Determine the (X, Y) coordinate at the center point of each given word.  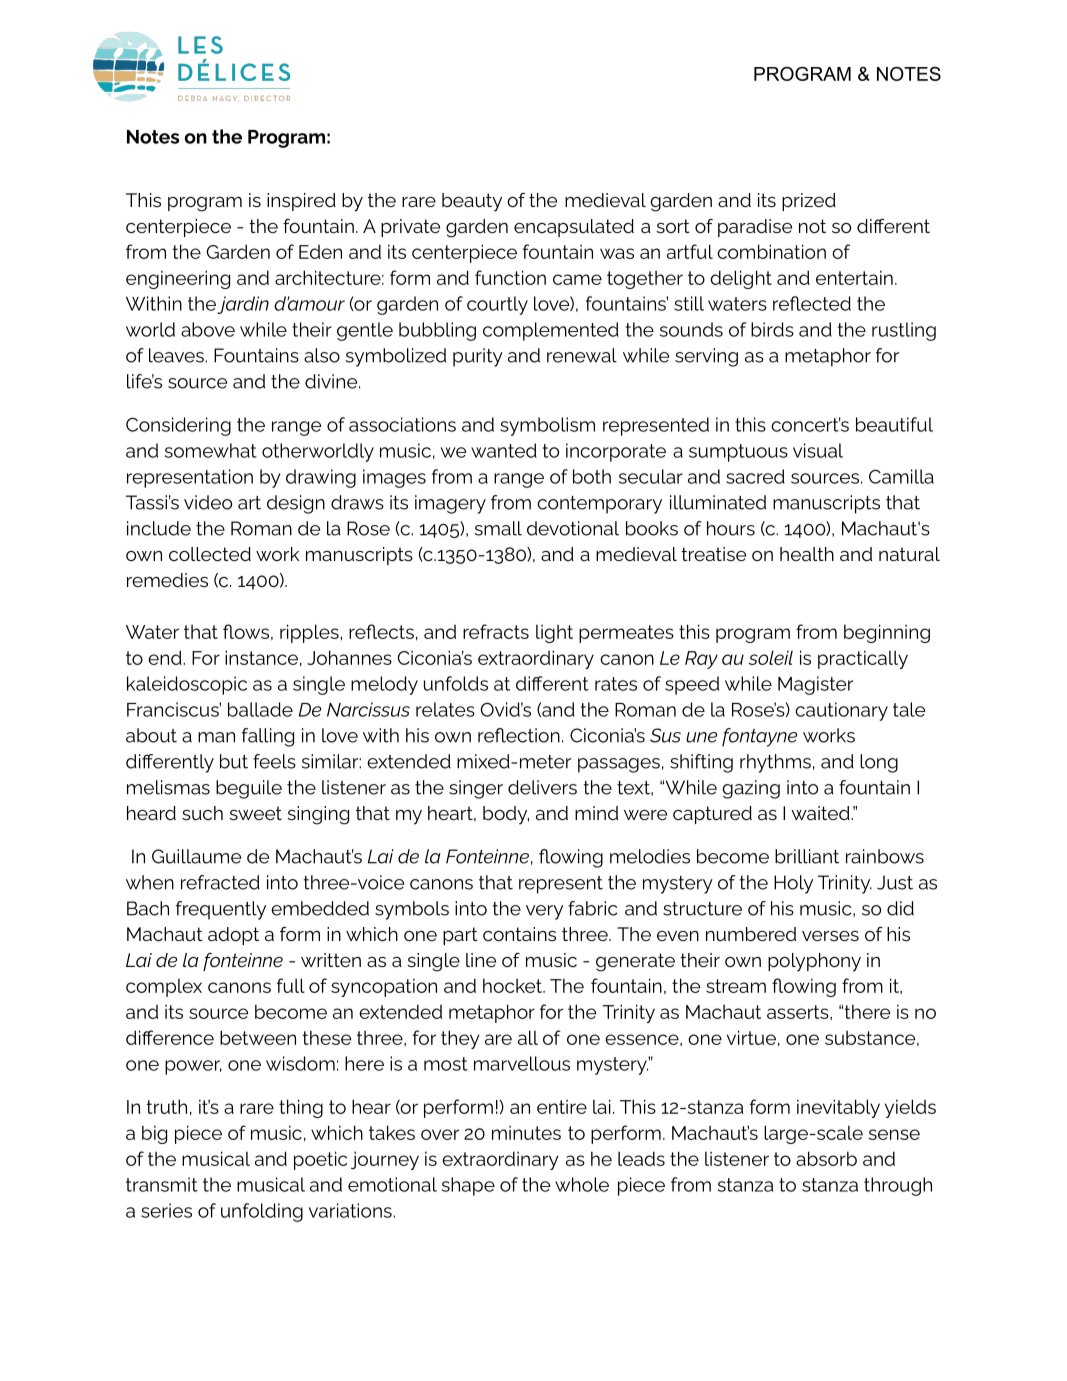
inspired (301, 202)
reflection (519, 735)
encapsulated (574, 228)
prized (809, 202)
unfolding (262, 1212)
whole (582, 1184)
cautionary (841, 711)
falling (268, 737)
